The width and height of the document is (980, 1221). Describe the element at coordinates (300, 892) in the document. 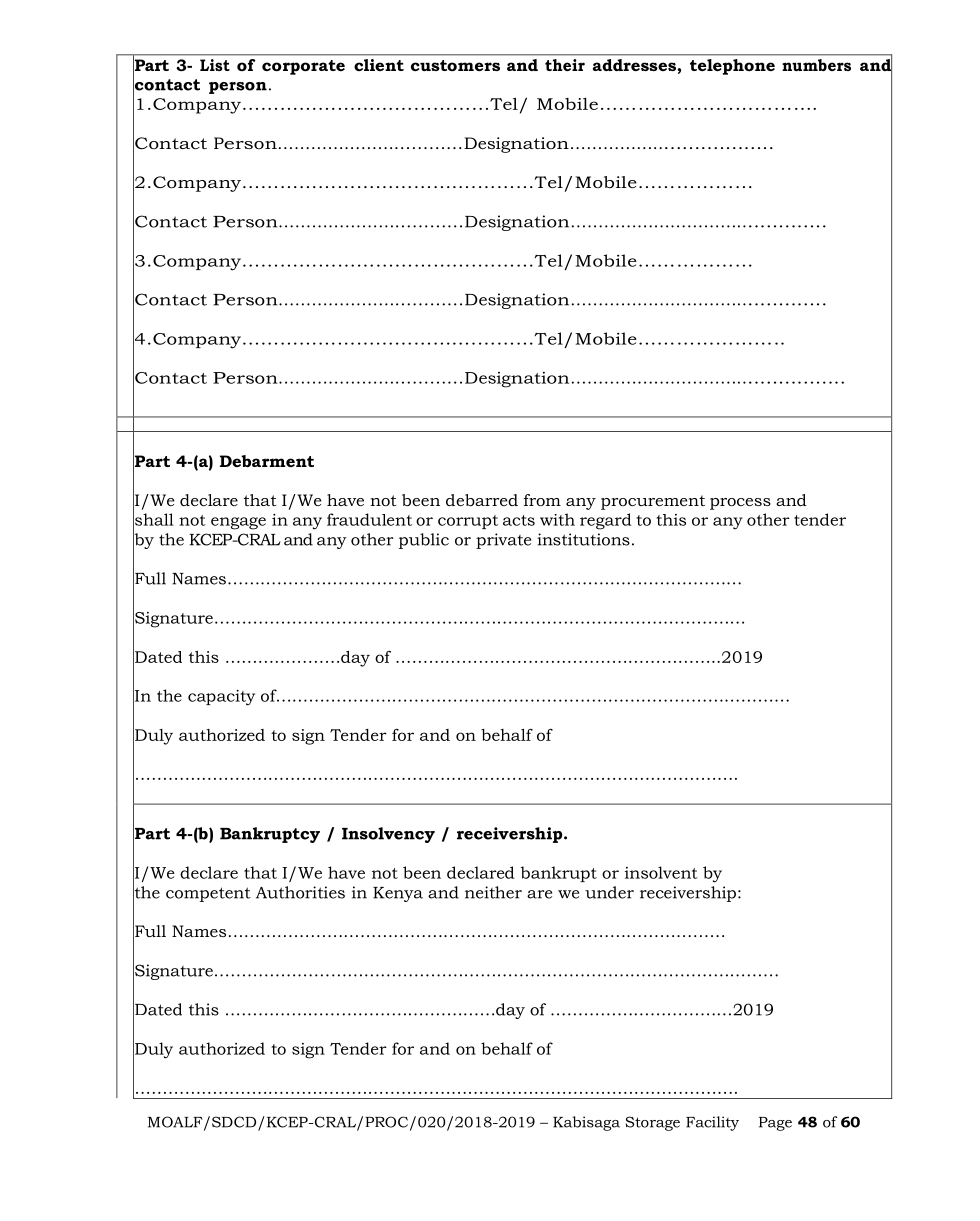

I see `Authorities` at that location.
